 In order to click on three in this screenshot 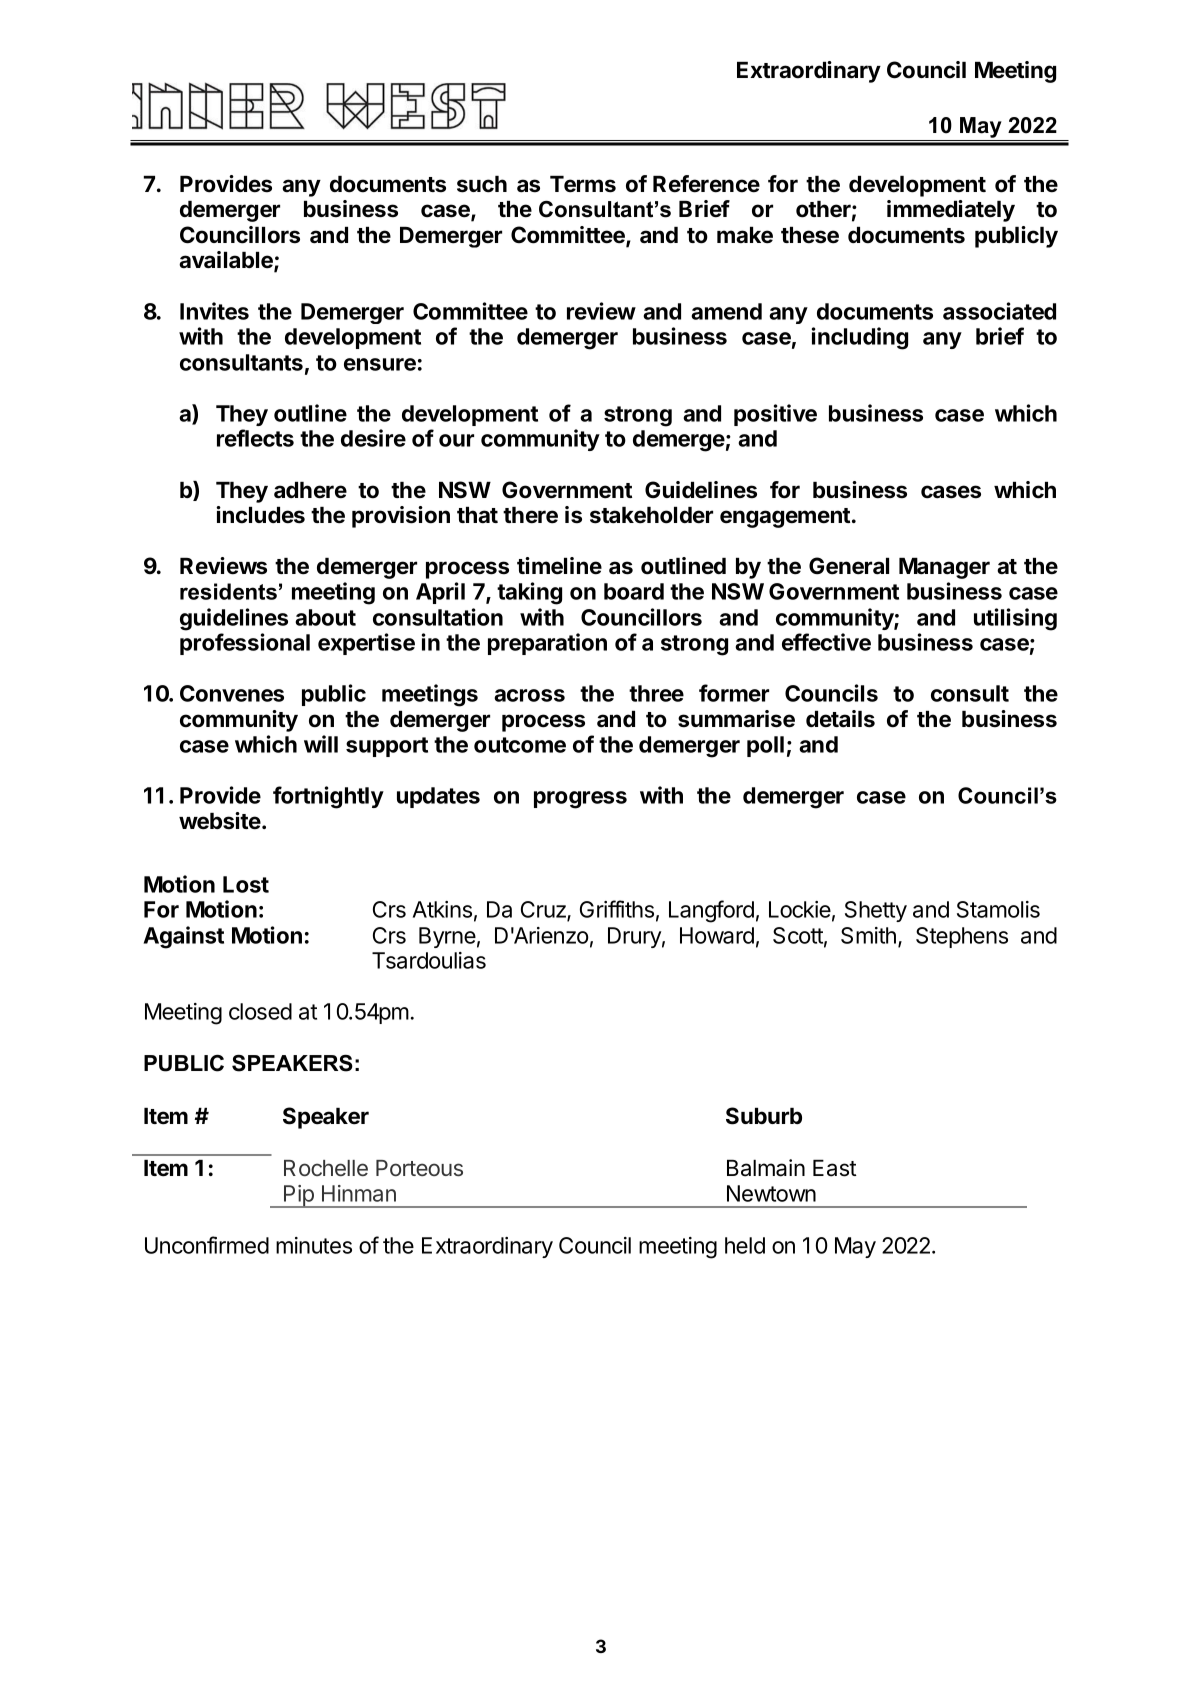, I will do `click(656, 693)`.
